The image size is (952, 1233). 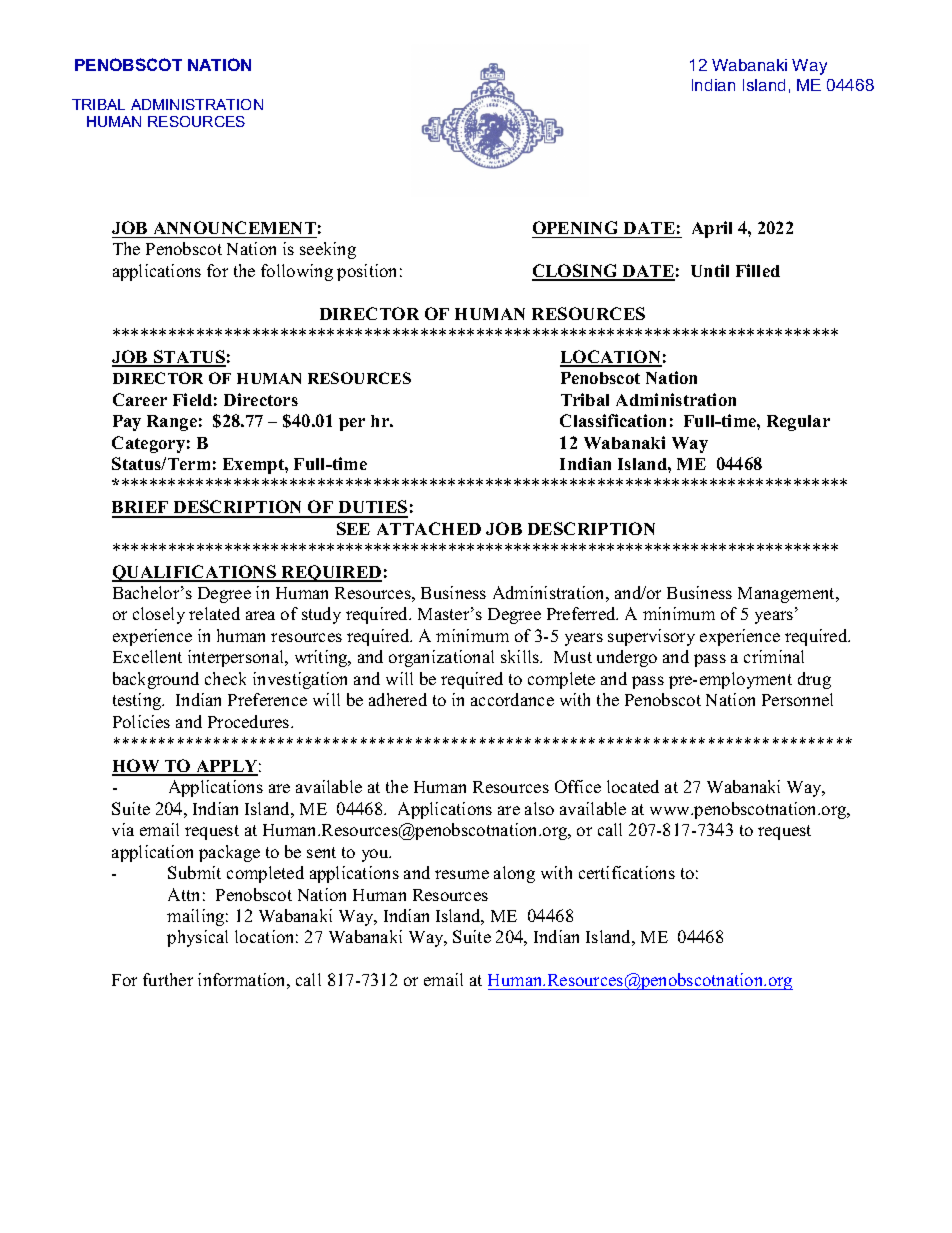 What do you see at coordinates (788, 595) in the page?
I see `Management` at bounding box center [788, 595].
